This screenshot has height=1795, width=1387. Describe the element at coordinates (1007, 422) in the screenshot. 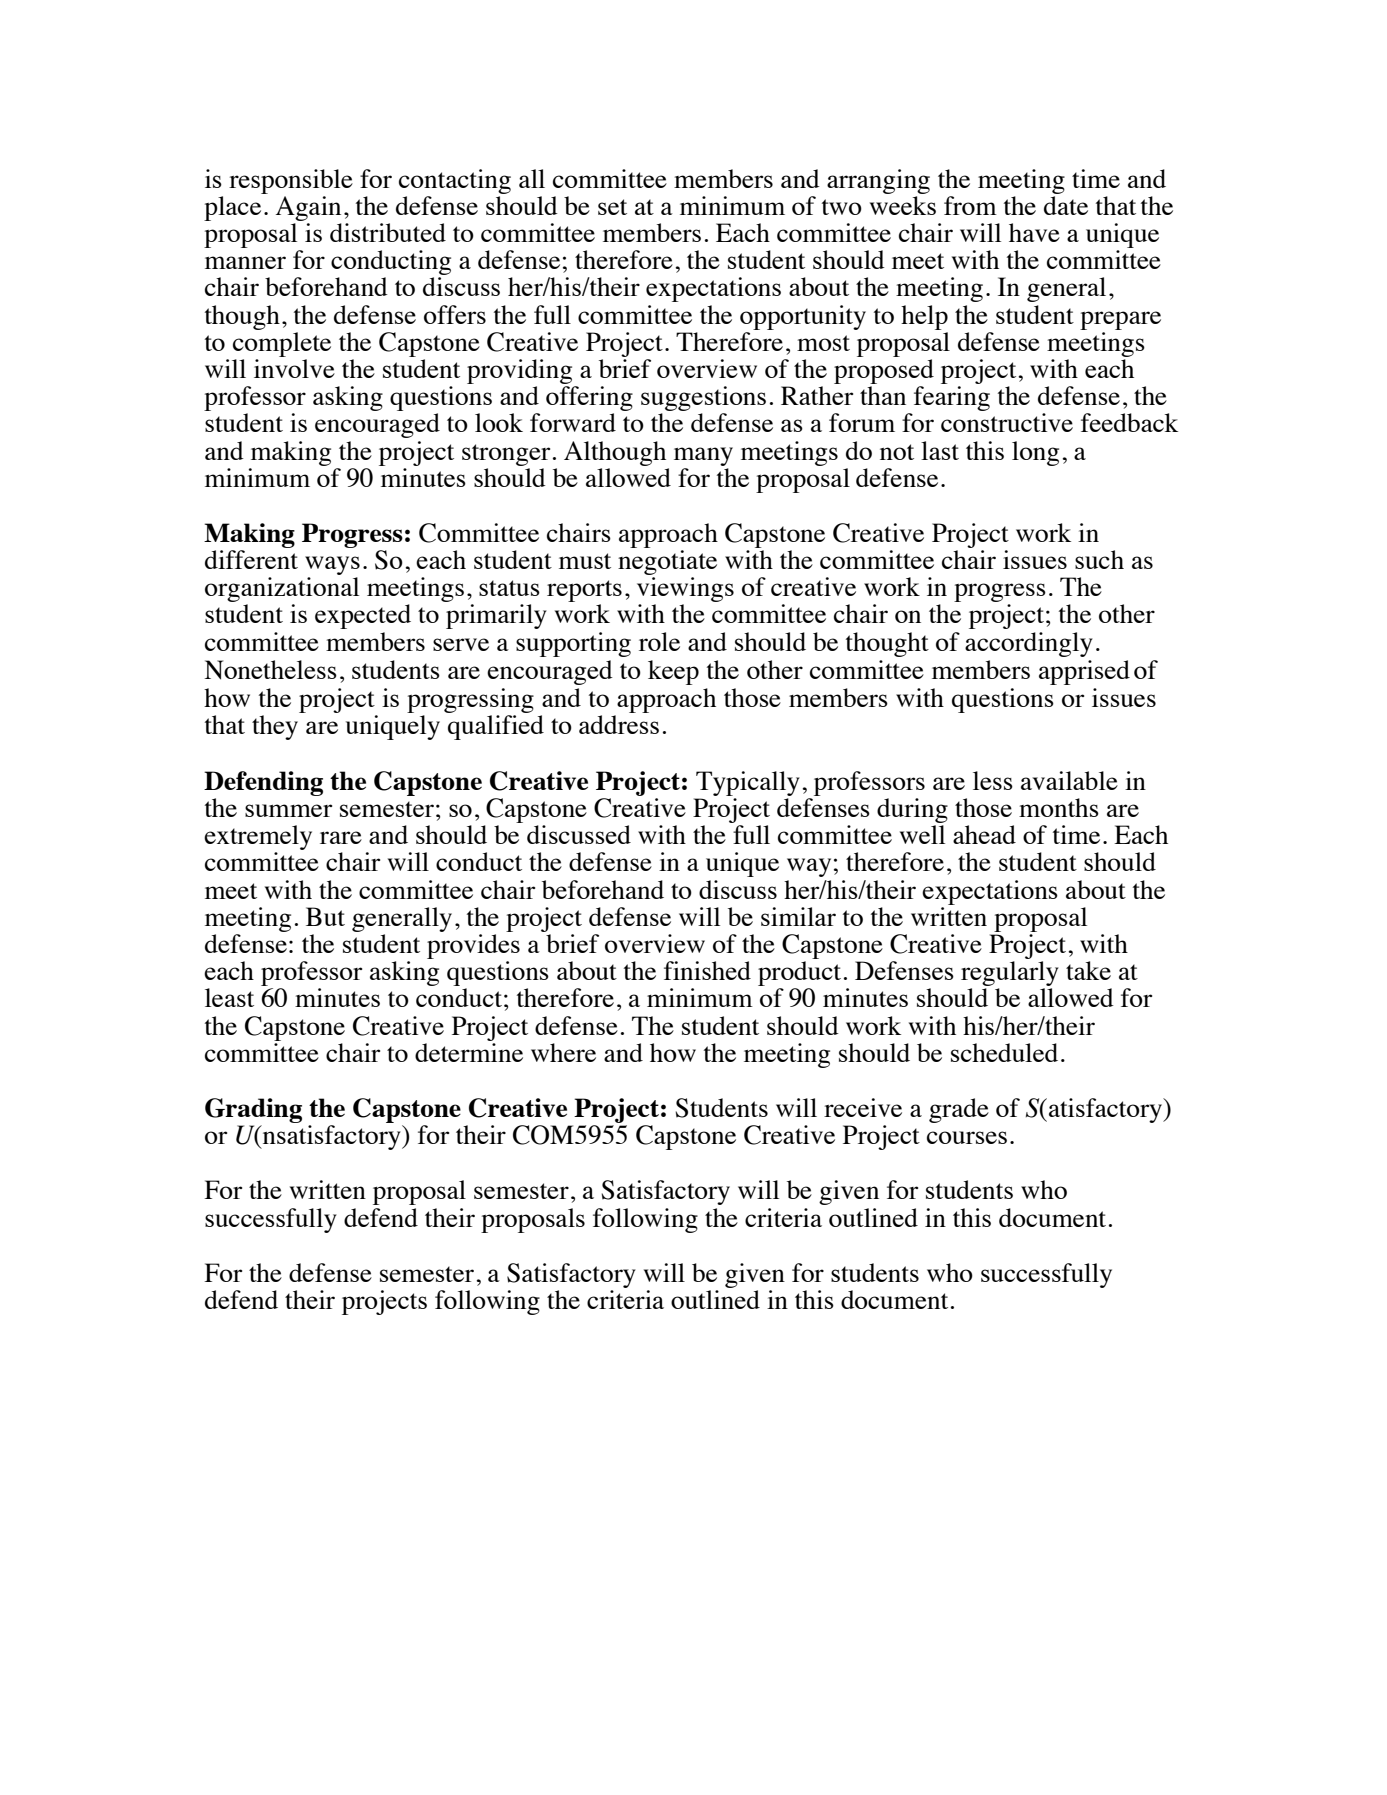

I see `constructive` at that location.
